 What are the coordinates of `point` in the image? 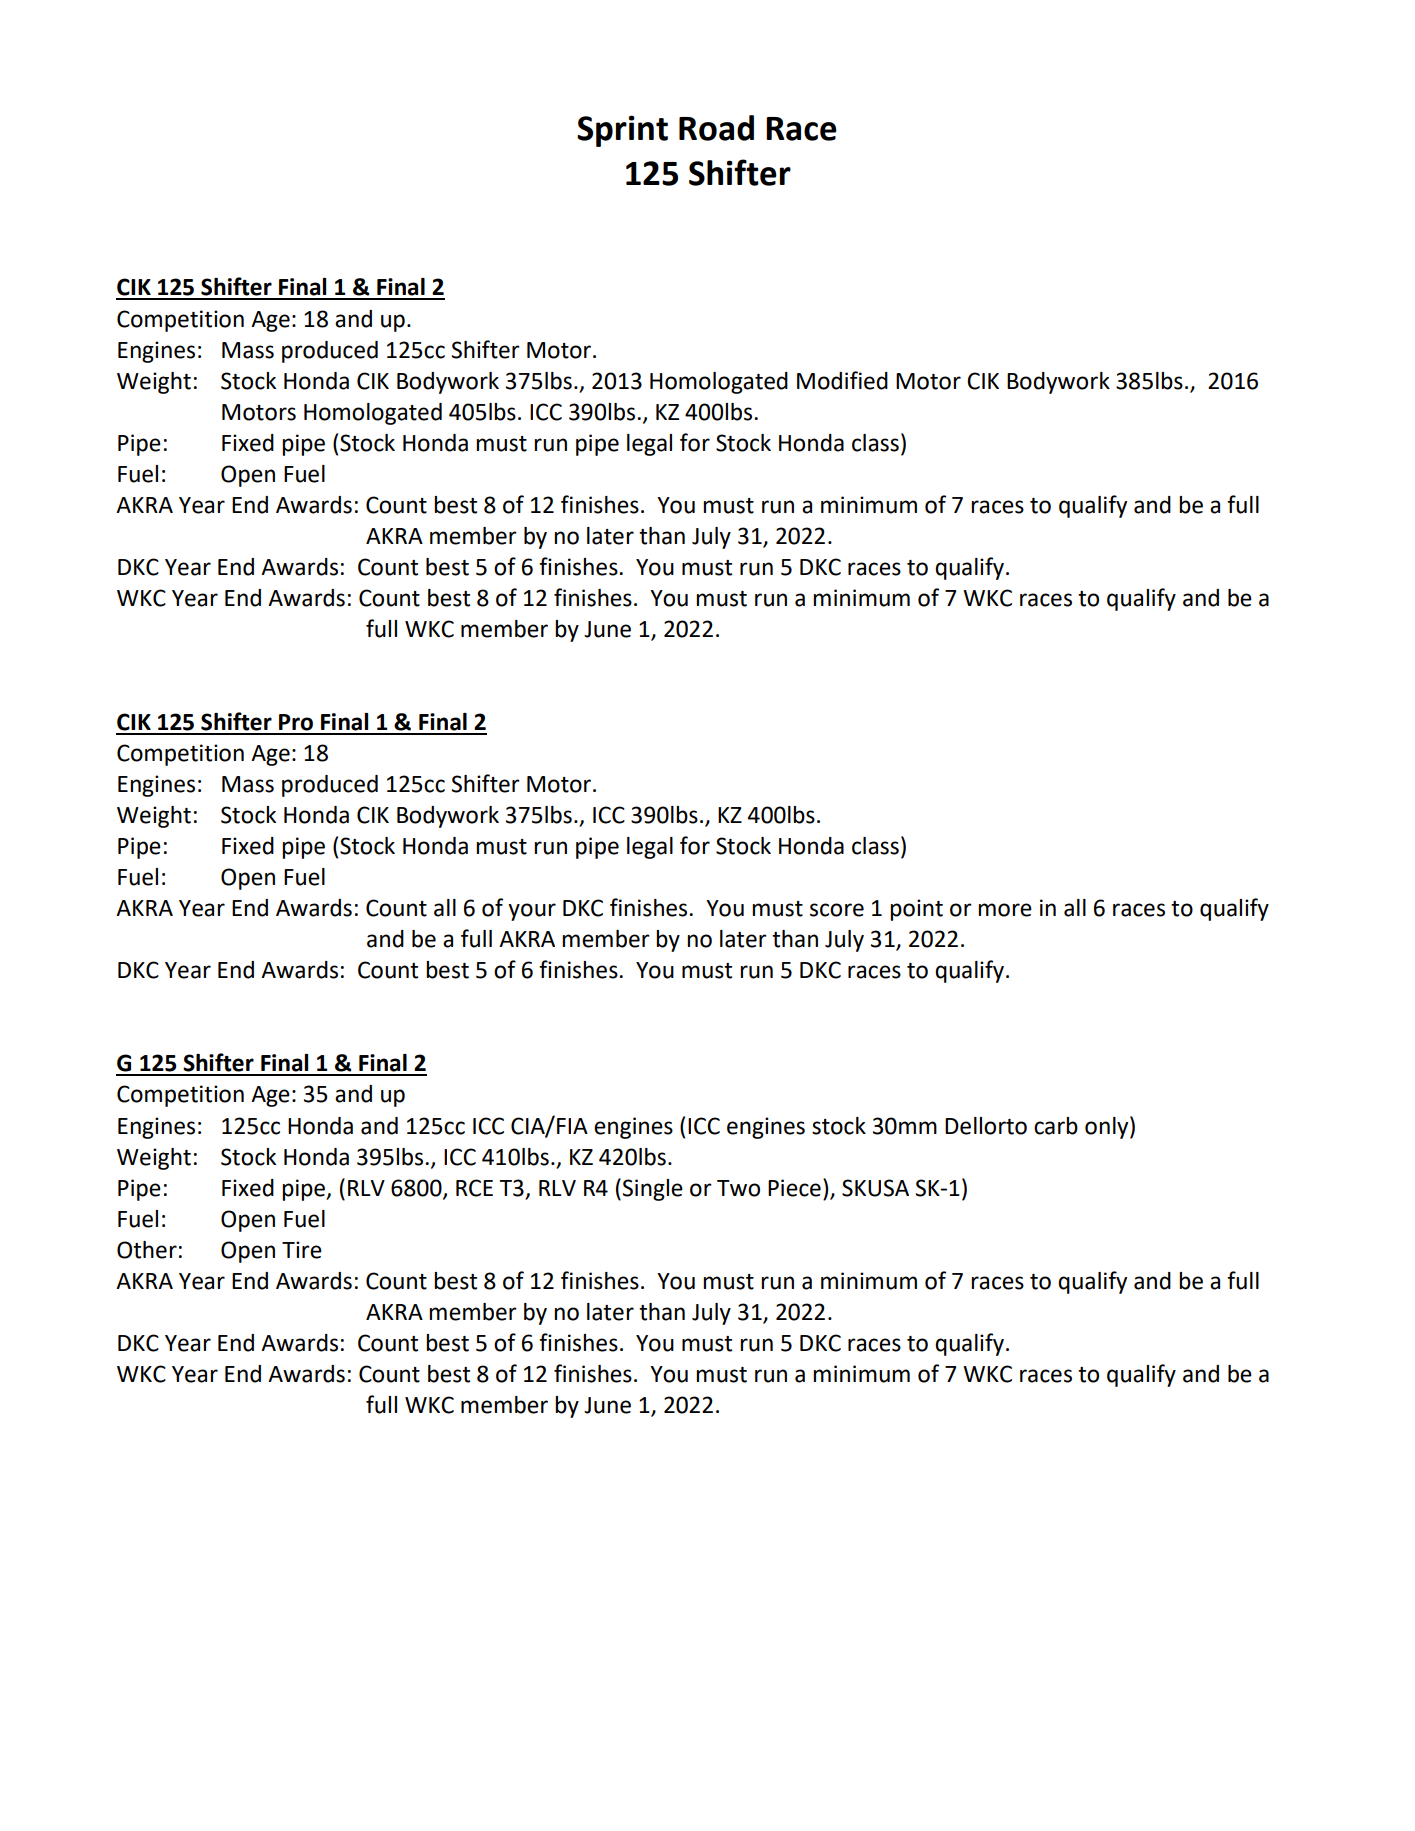 It's located at (916, 910).
